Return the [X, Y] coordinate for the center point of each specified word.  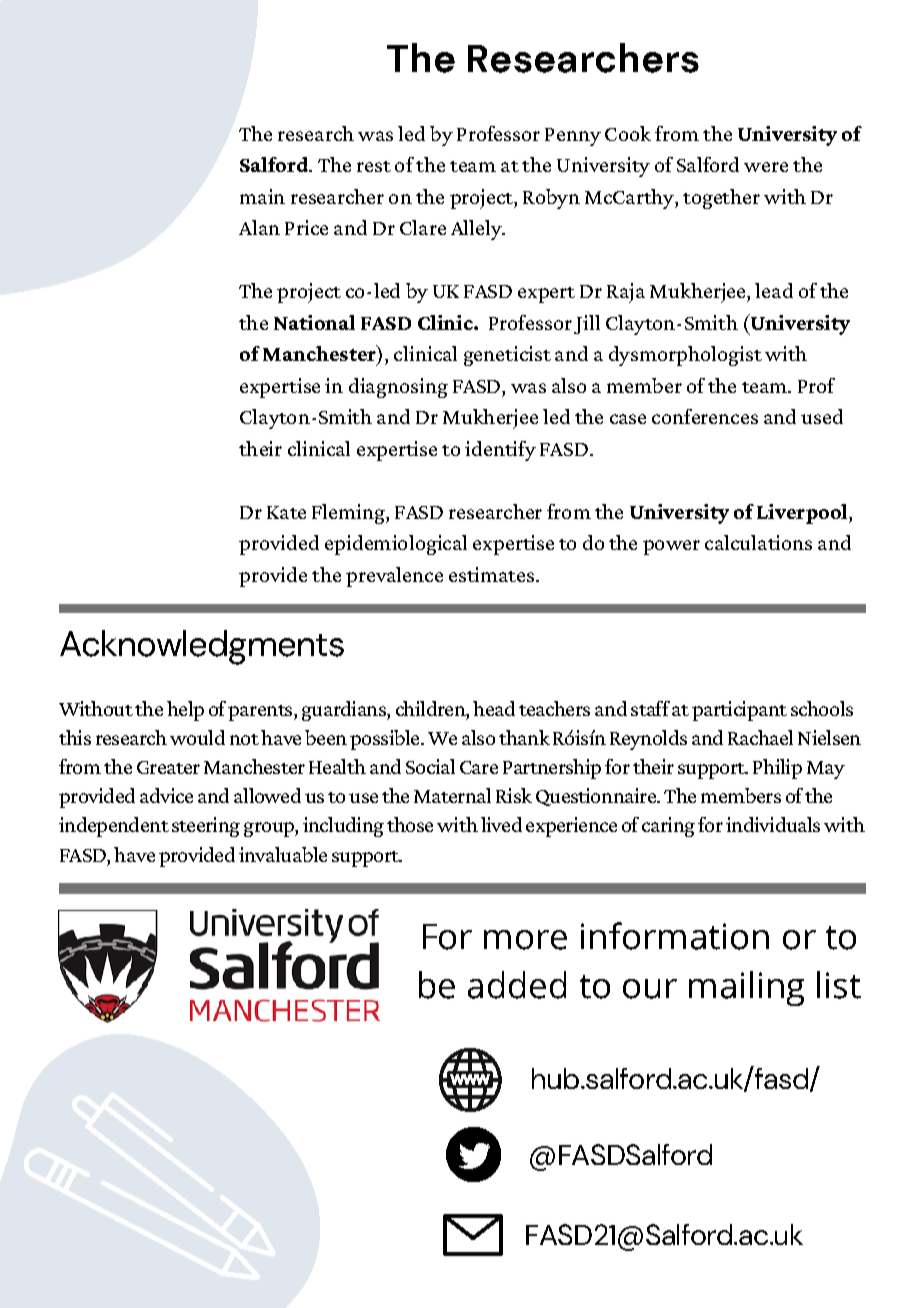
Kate [286, 512]
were [766, 167]
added [517, 985]
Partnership [552, 769]
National [314, 322]
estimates [491, 574]
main [262, 196]
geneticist [507, 356]
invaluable [283, 854]
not [244, 739]
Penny [573, 137]
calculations [758, 542]
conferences [705, 416]
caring [668, 827]
